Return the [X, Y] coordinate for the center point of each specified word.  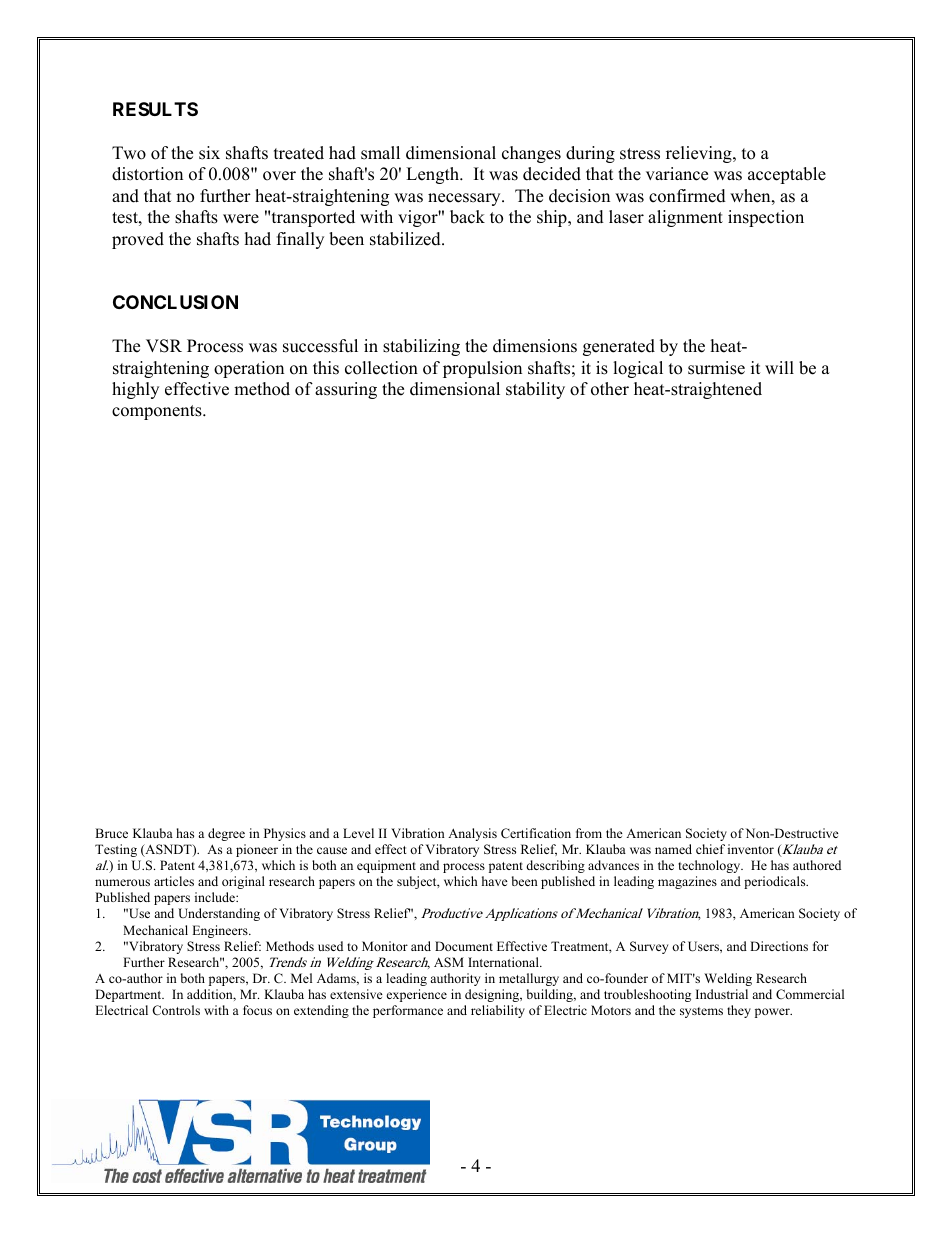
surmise [716, 368]
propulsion [482, 369]
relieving [700, 154]
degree [226, 834]
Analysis [472, 834]
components [158, 412]
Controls [176, 1010]
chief [710, 849]
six [209, 153]
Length [433, 175]
